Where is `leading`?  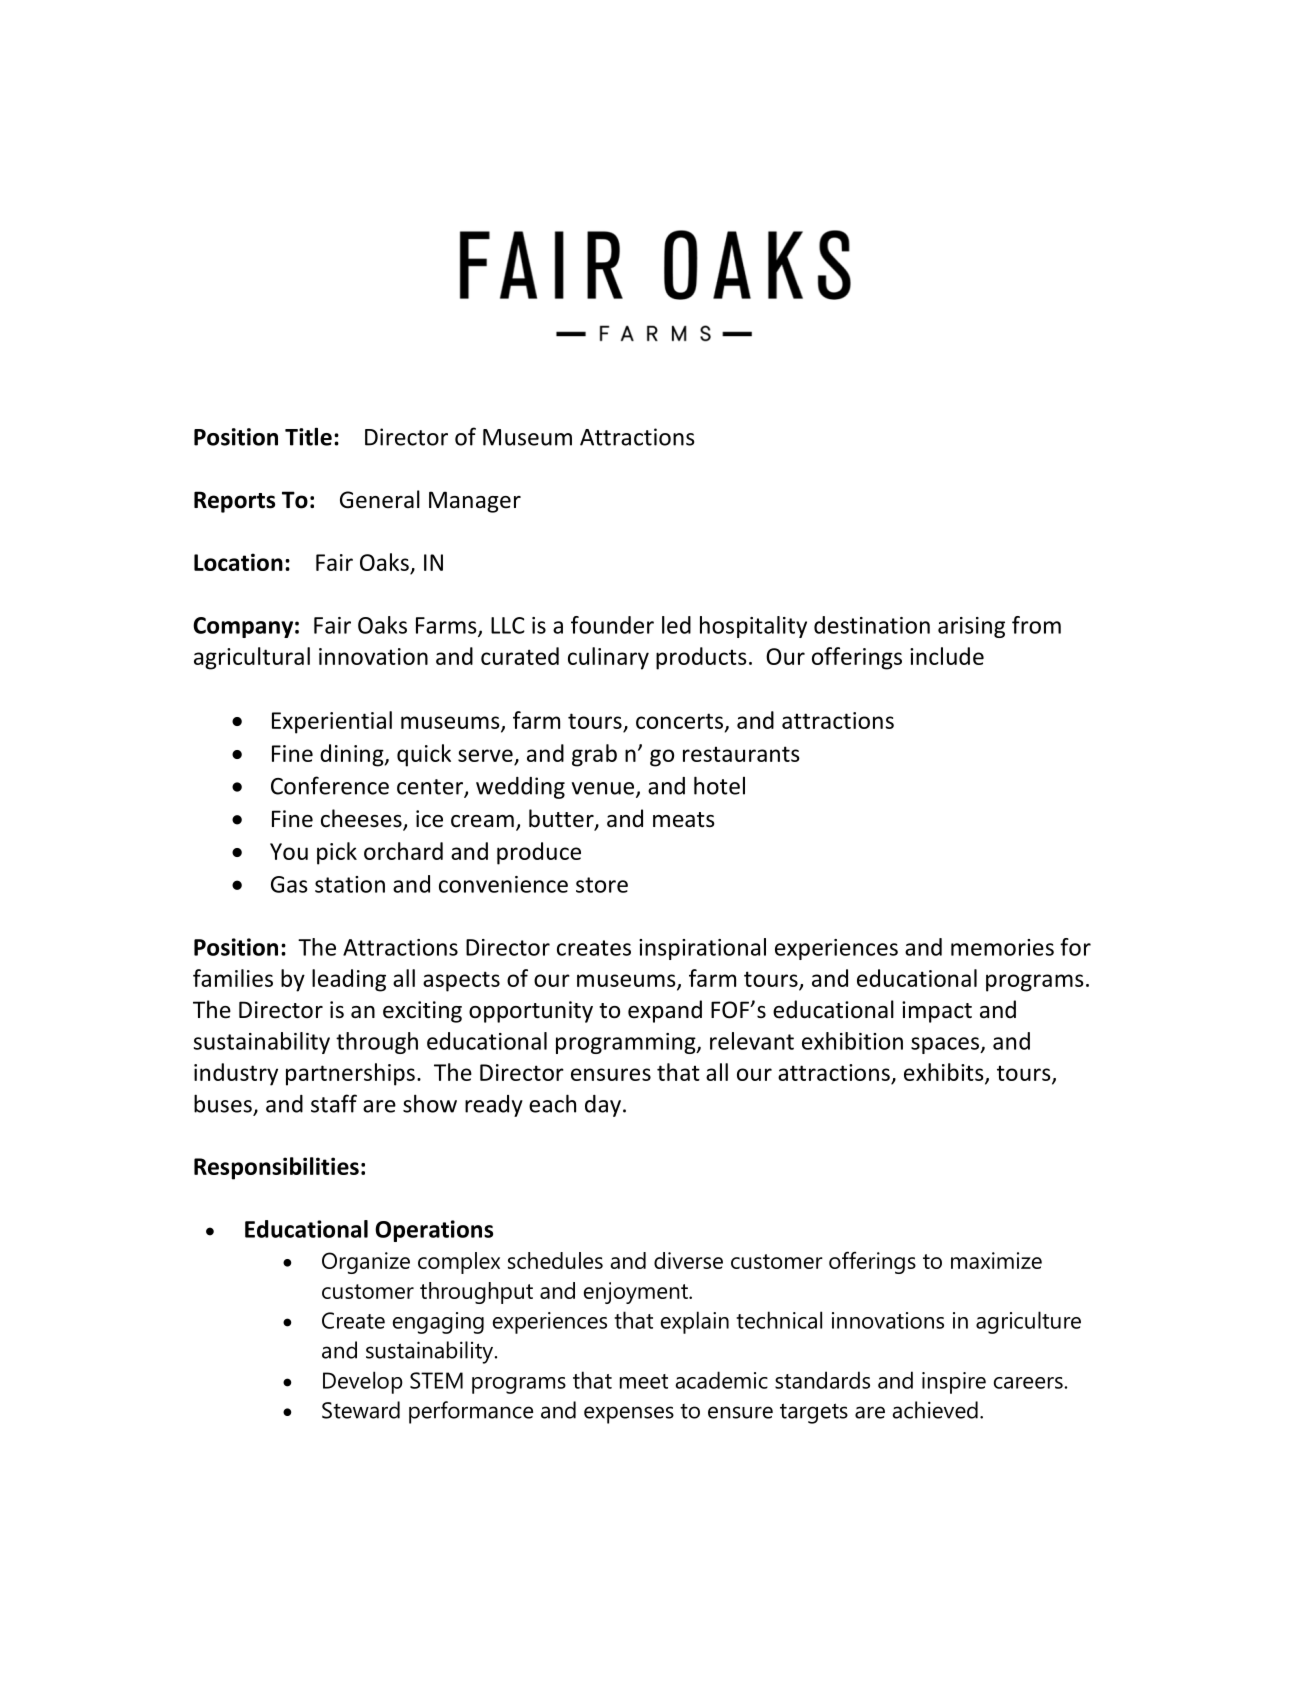
leading is located at coordinates (349, 980).
